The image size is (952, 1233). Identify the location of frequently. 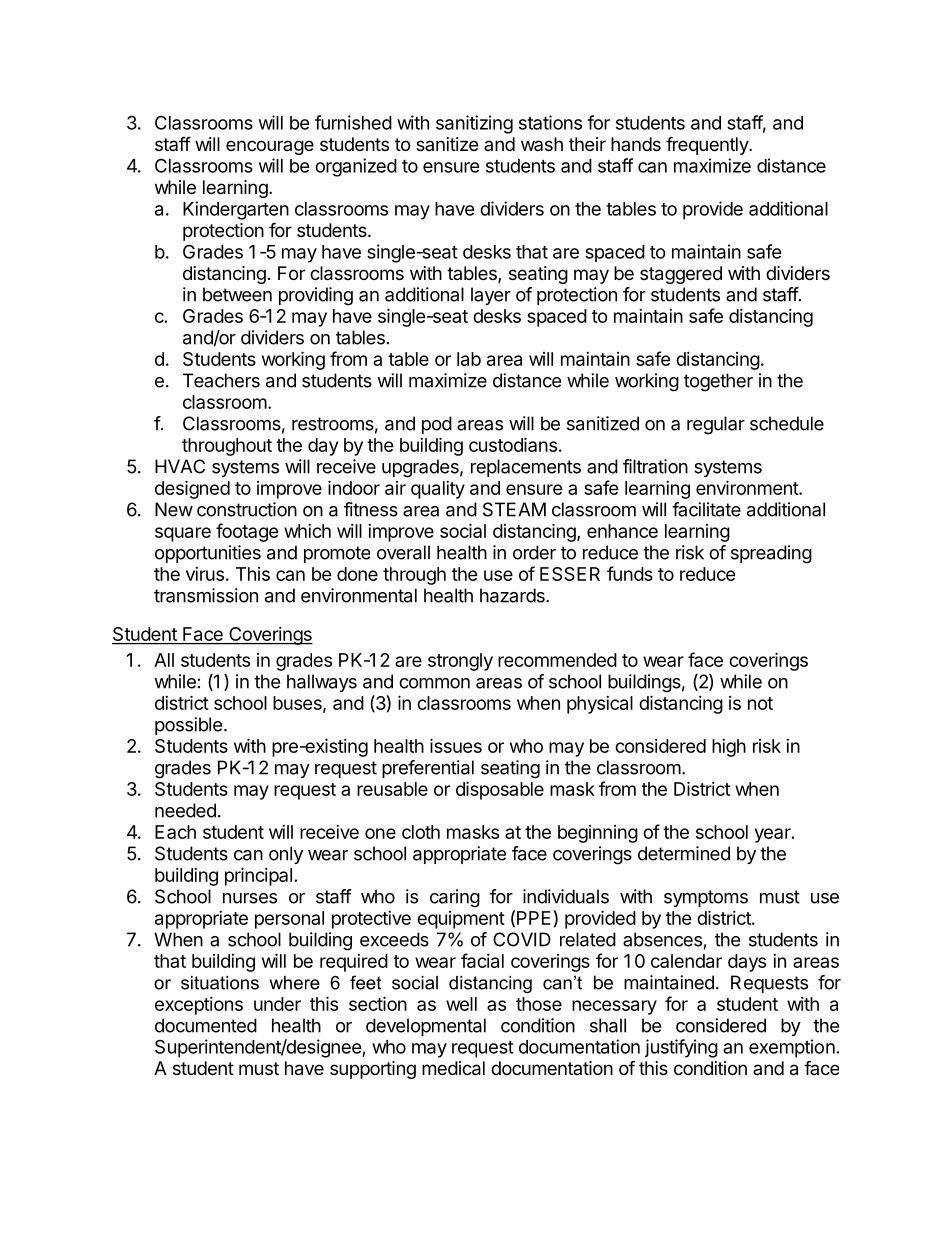
(708, 145).
